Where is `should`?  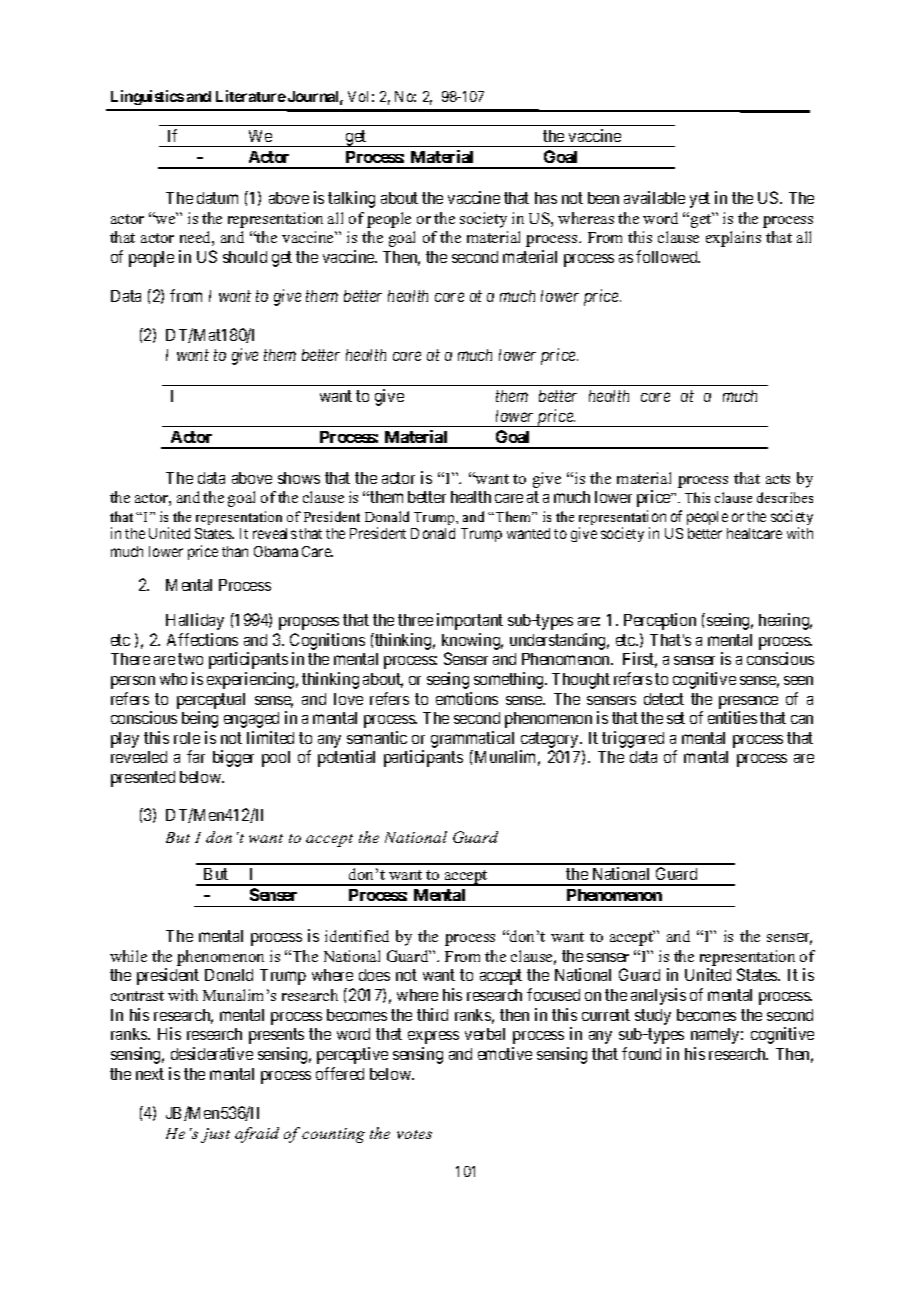
should is located at coordinates (245, 257).
